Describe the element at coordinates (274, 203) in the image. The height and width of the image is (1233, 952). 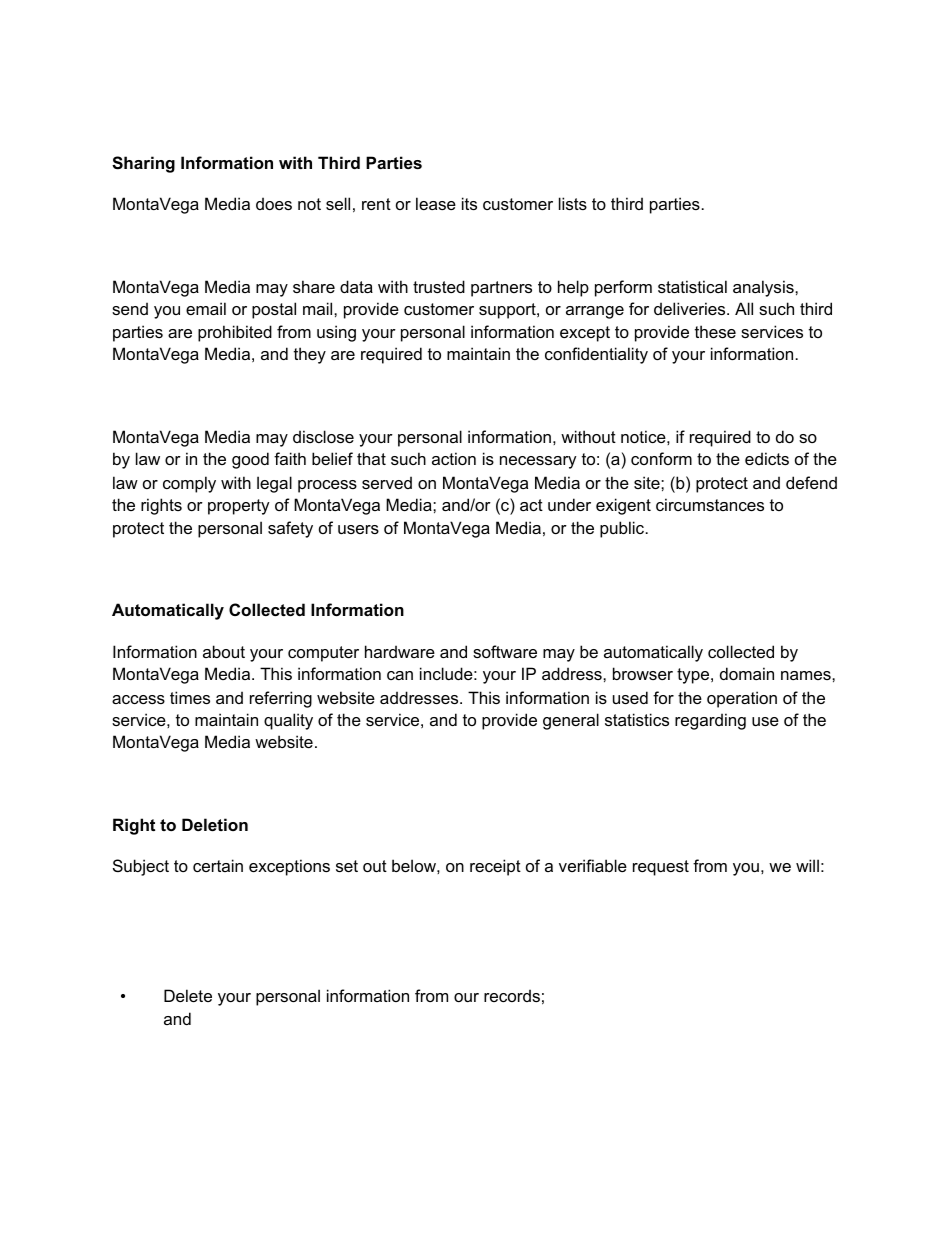
I see `does` at that location.
